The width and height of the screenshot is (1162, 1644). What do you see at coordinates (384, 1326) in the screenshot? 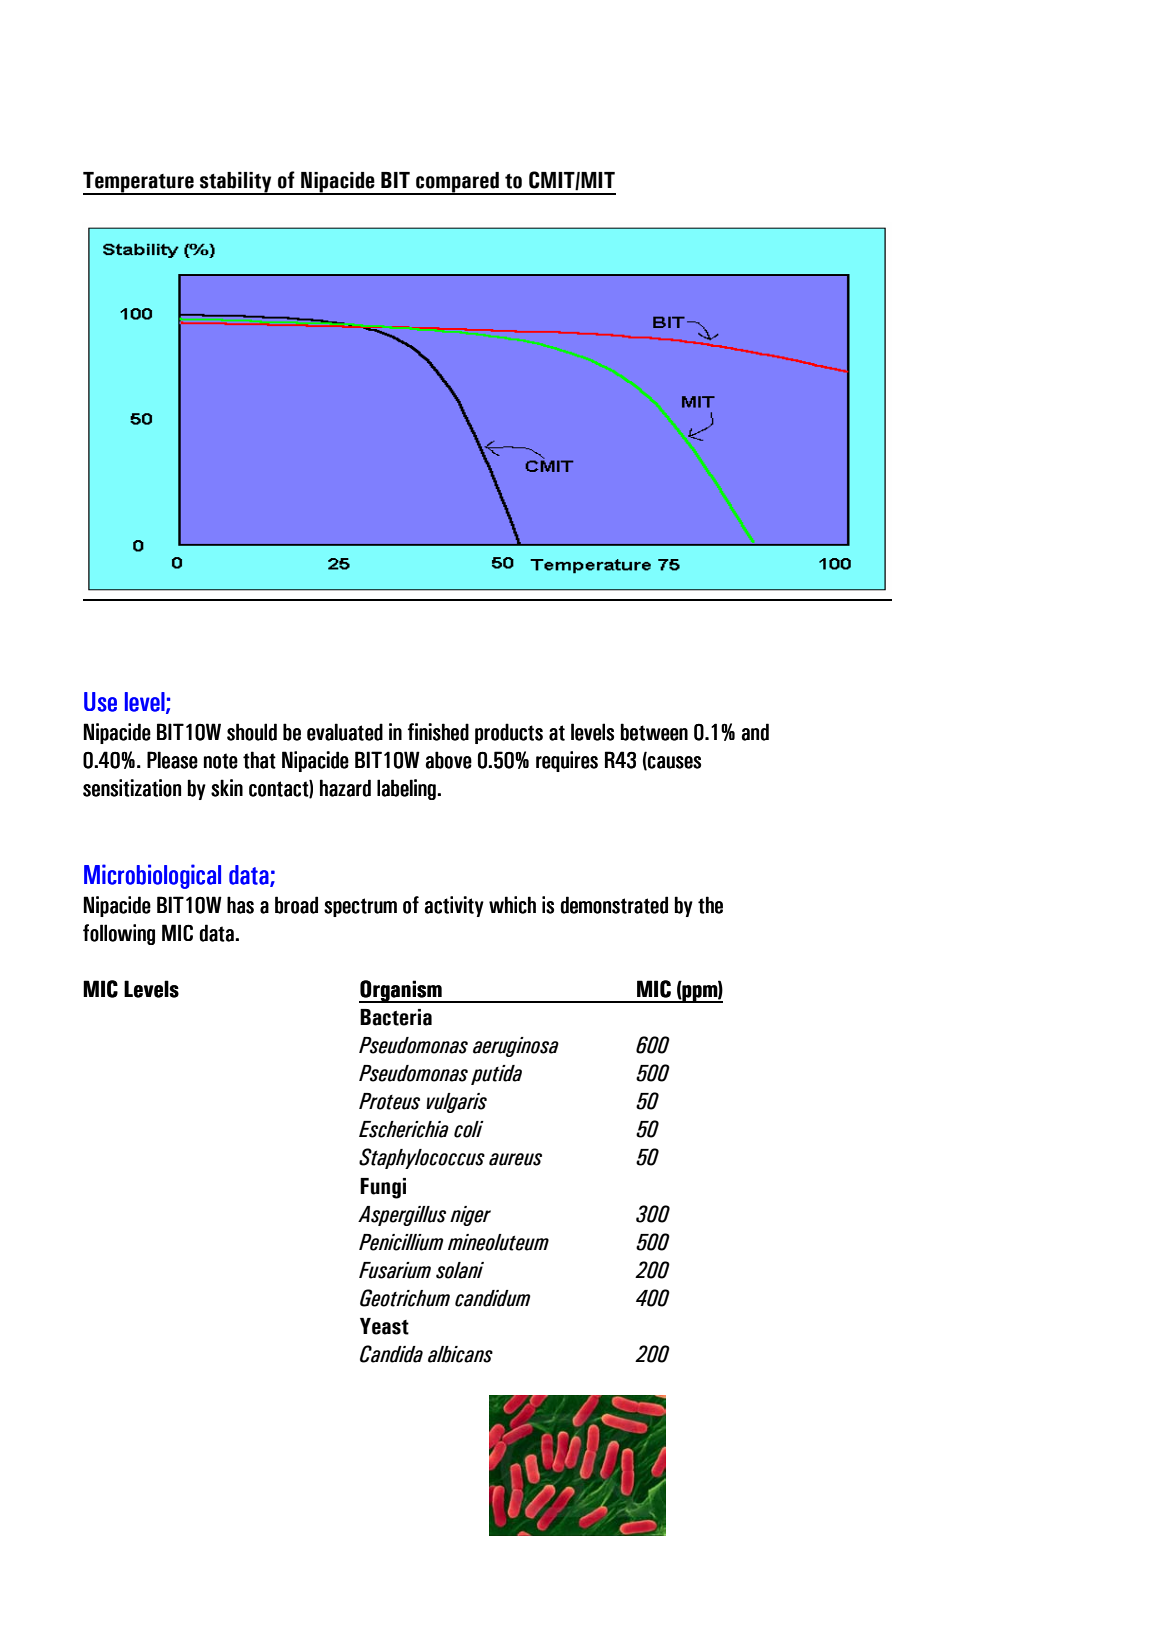
I see `Yeast` at bounding box center [384, 1326].
